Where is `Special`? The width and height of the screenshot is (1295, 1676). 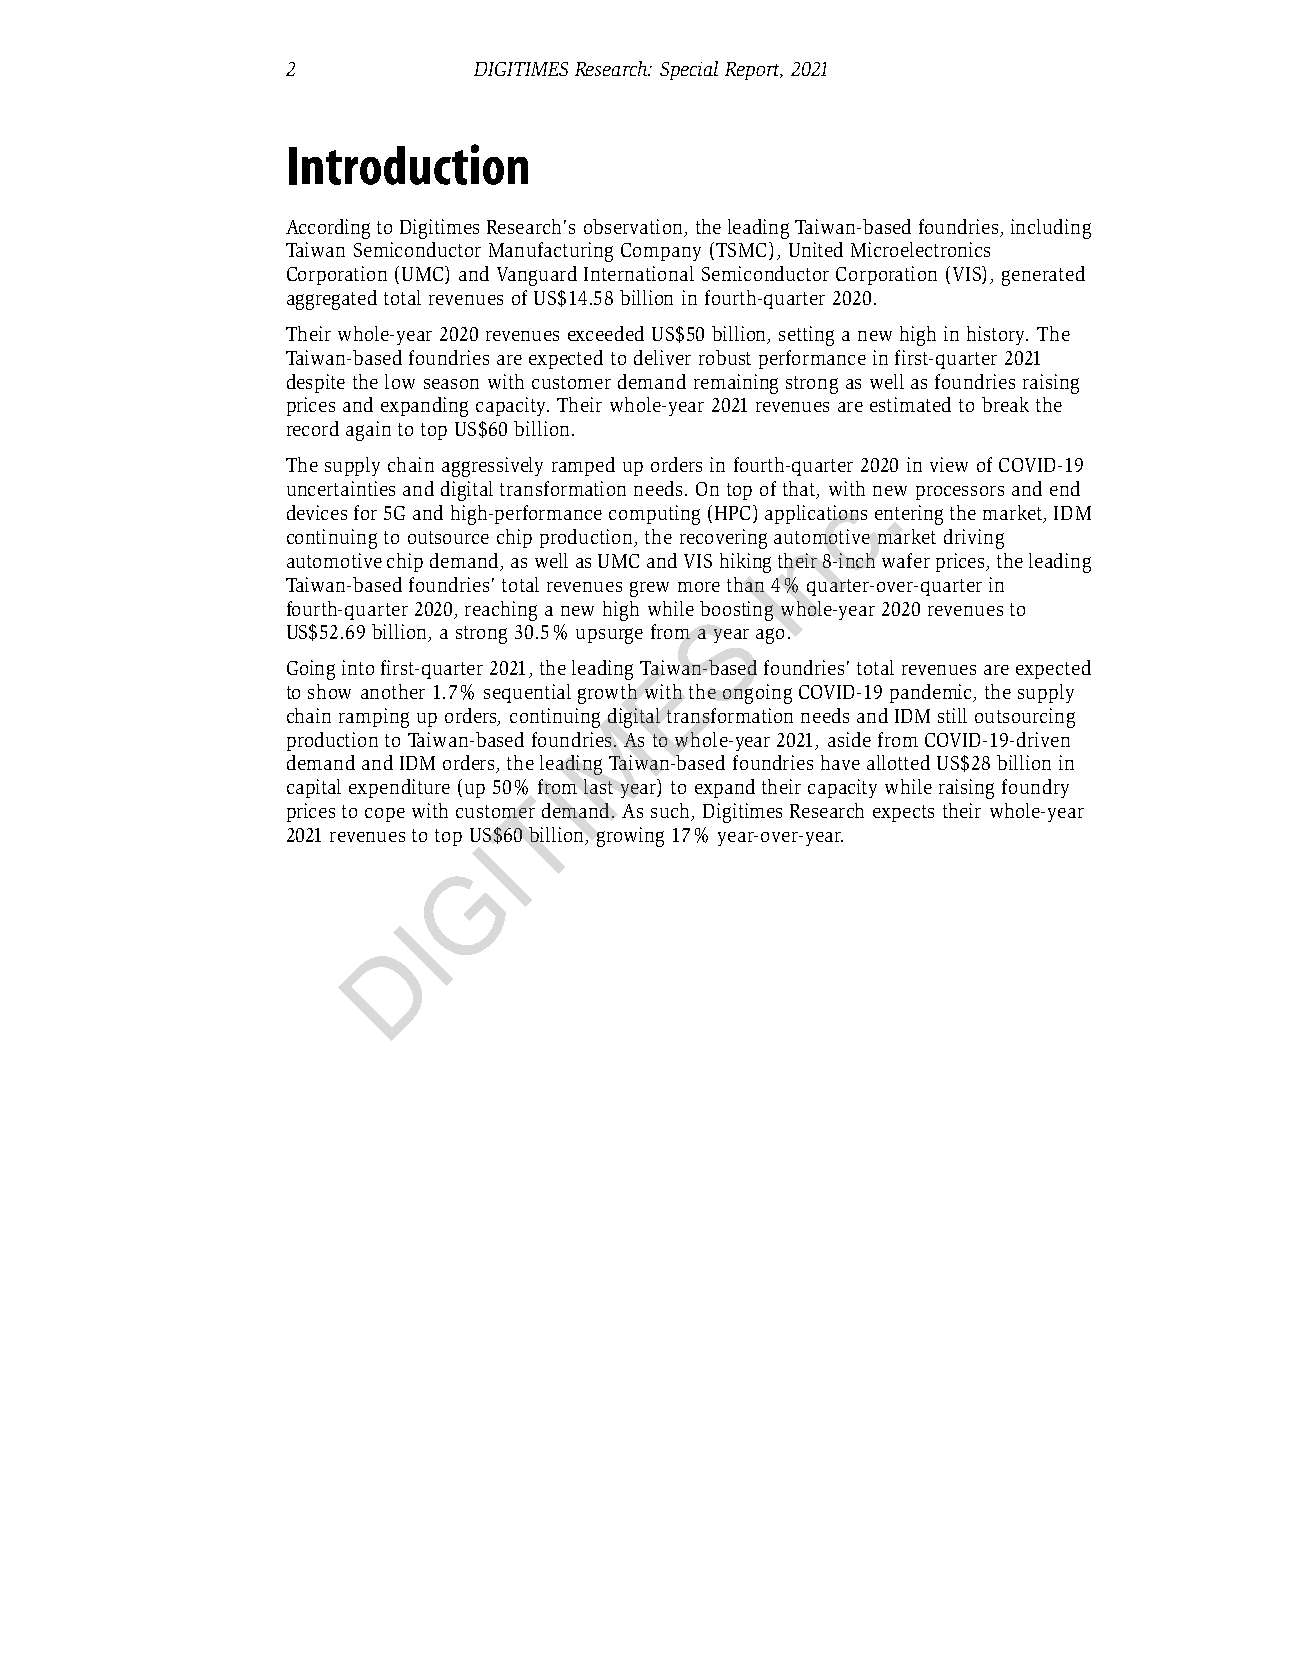
Special is located at coordinates (689, 70).
